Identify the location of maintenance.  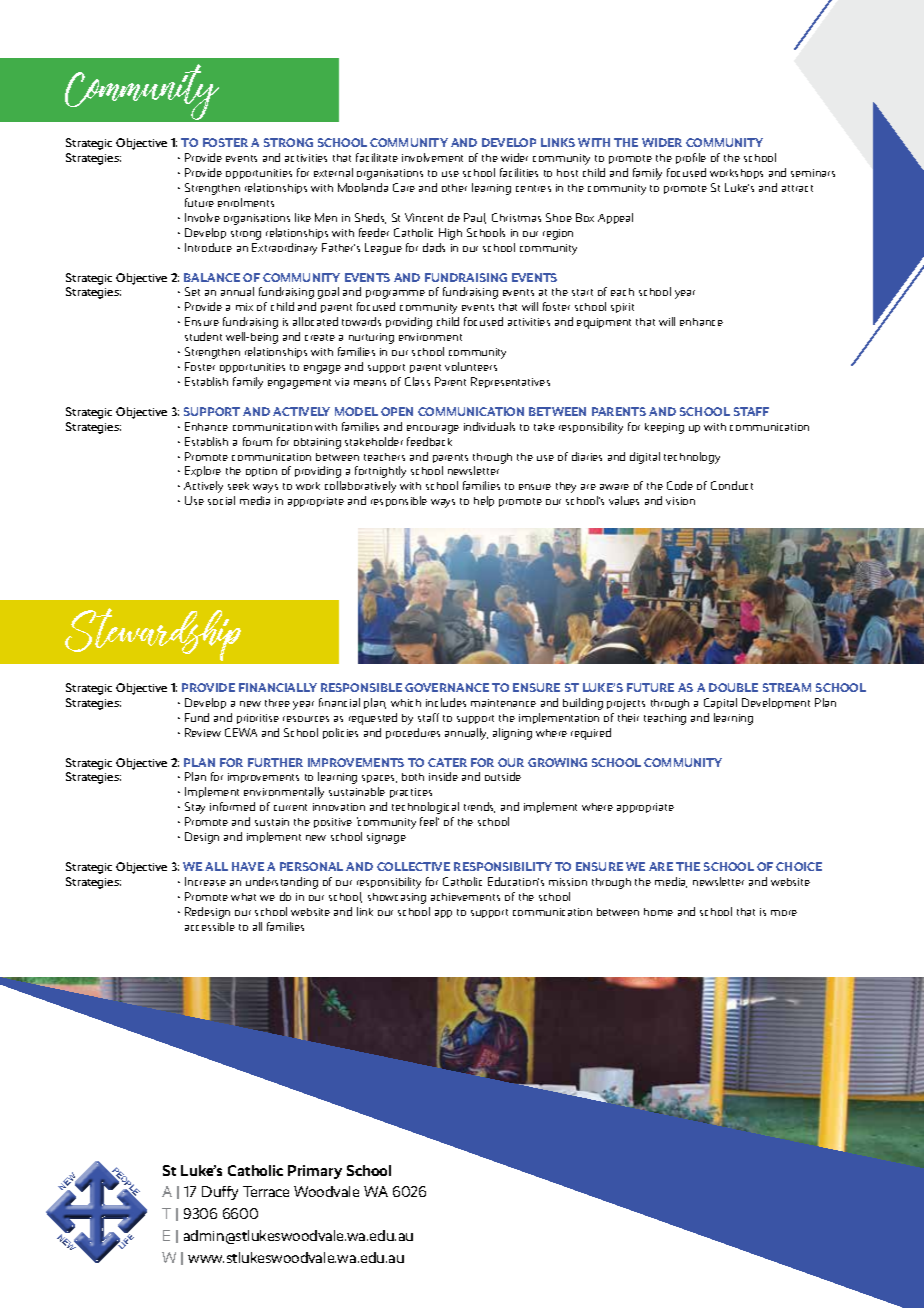
(503, 703).
